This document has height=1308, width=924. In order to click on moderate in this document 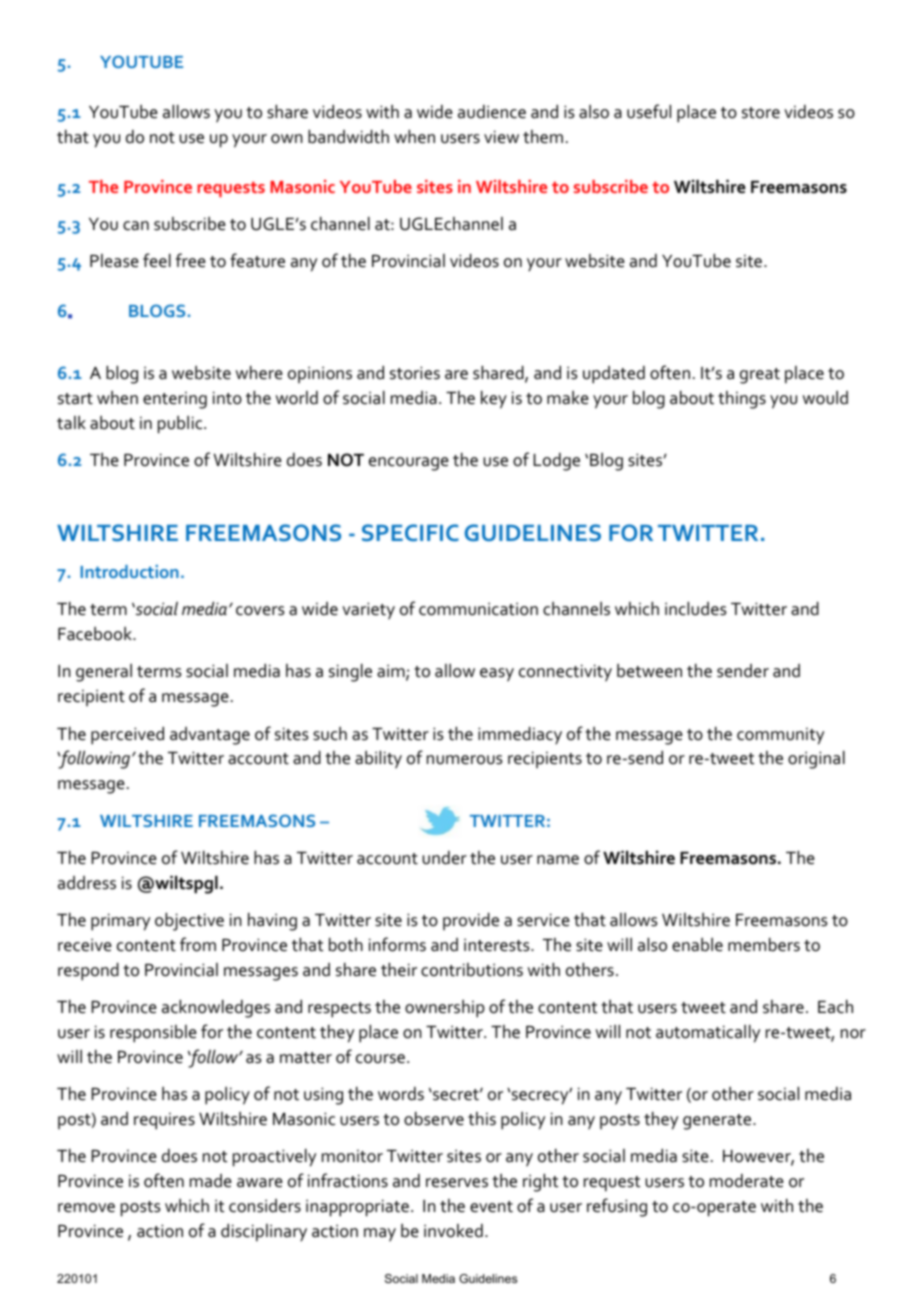, I will do `click(747, 1181)`.
